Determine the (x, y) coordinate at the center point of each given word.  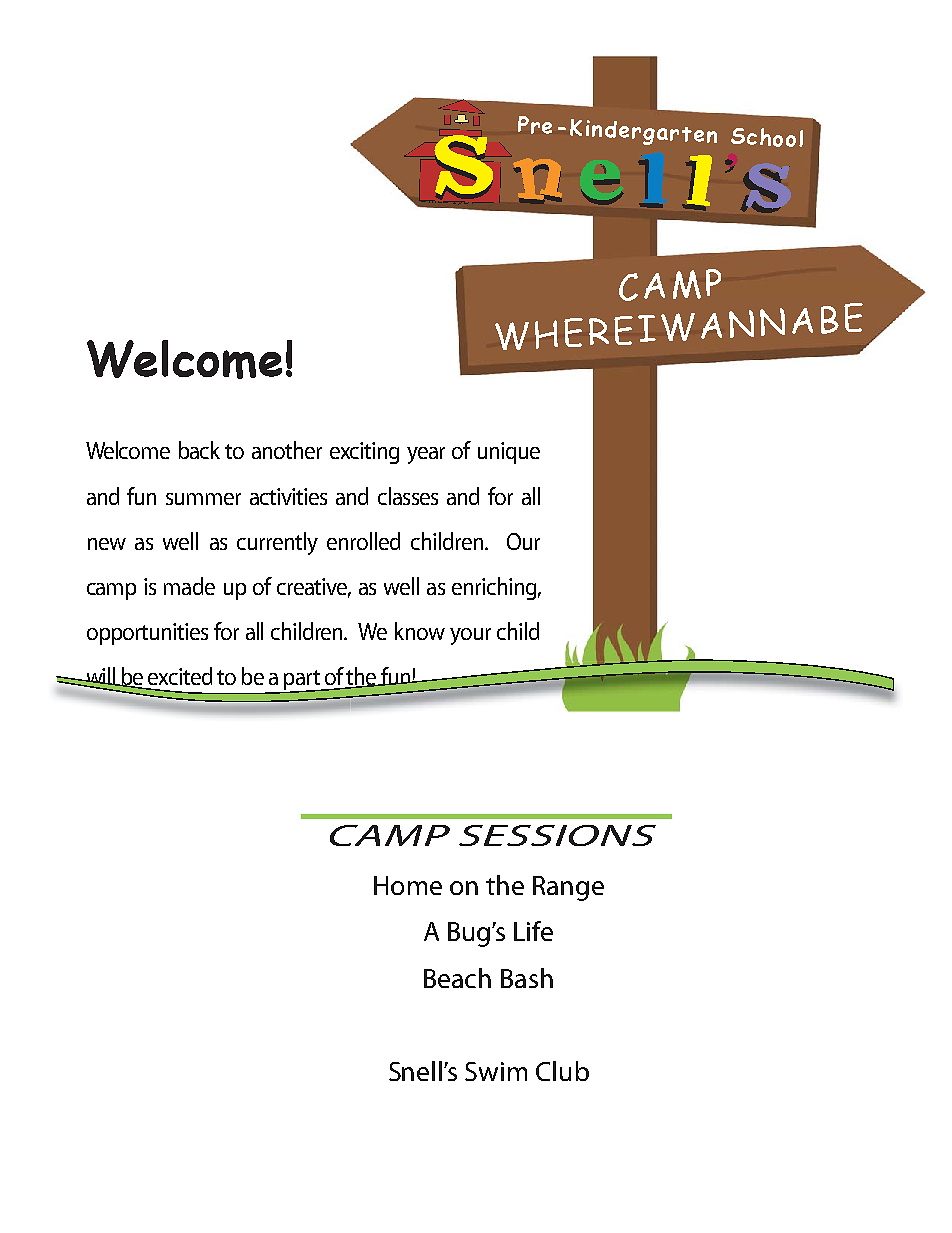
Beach (457, 978)
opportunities (147, 634)
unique (509, 453)
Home (408, 885)
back (199, 450)
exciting (364, 453)
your (470, 636)
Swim (496, 1071)
